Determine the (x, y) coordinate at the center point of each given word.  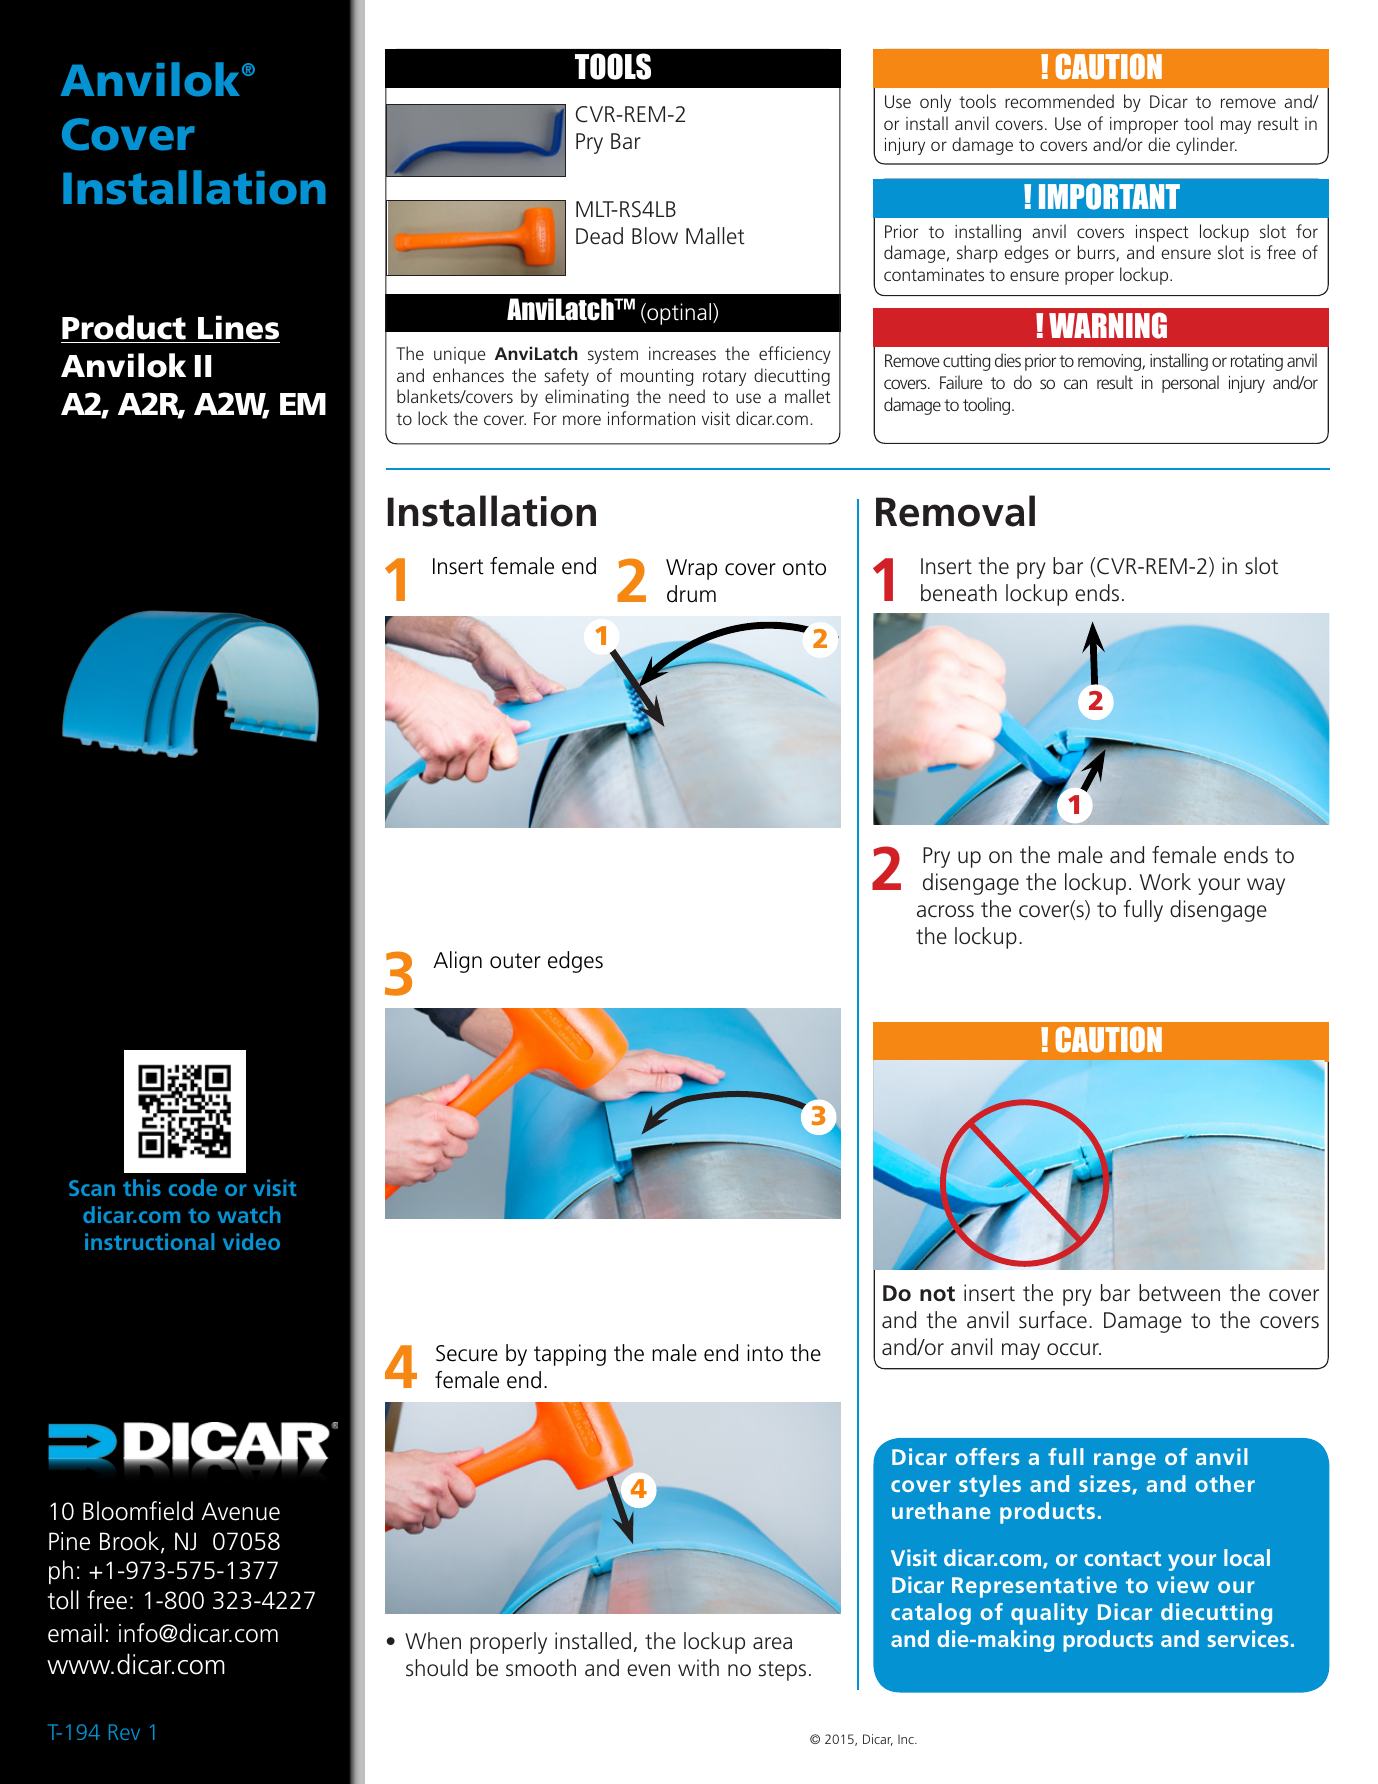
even (648, 1670)
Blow (655, 236)
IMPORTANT (1109, 196)
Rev (124, 1732)
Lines (238, 327)
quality (1049, 1614)
